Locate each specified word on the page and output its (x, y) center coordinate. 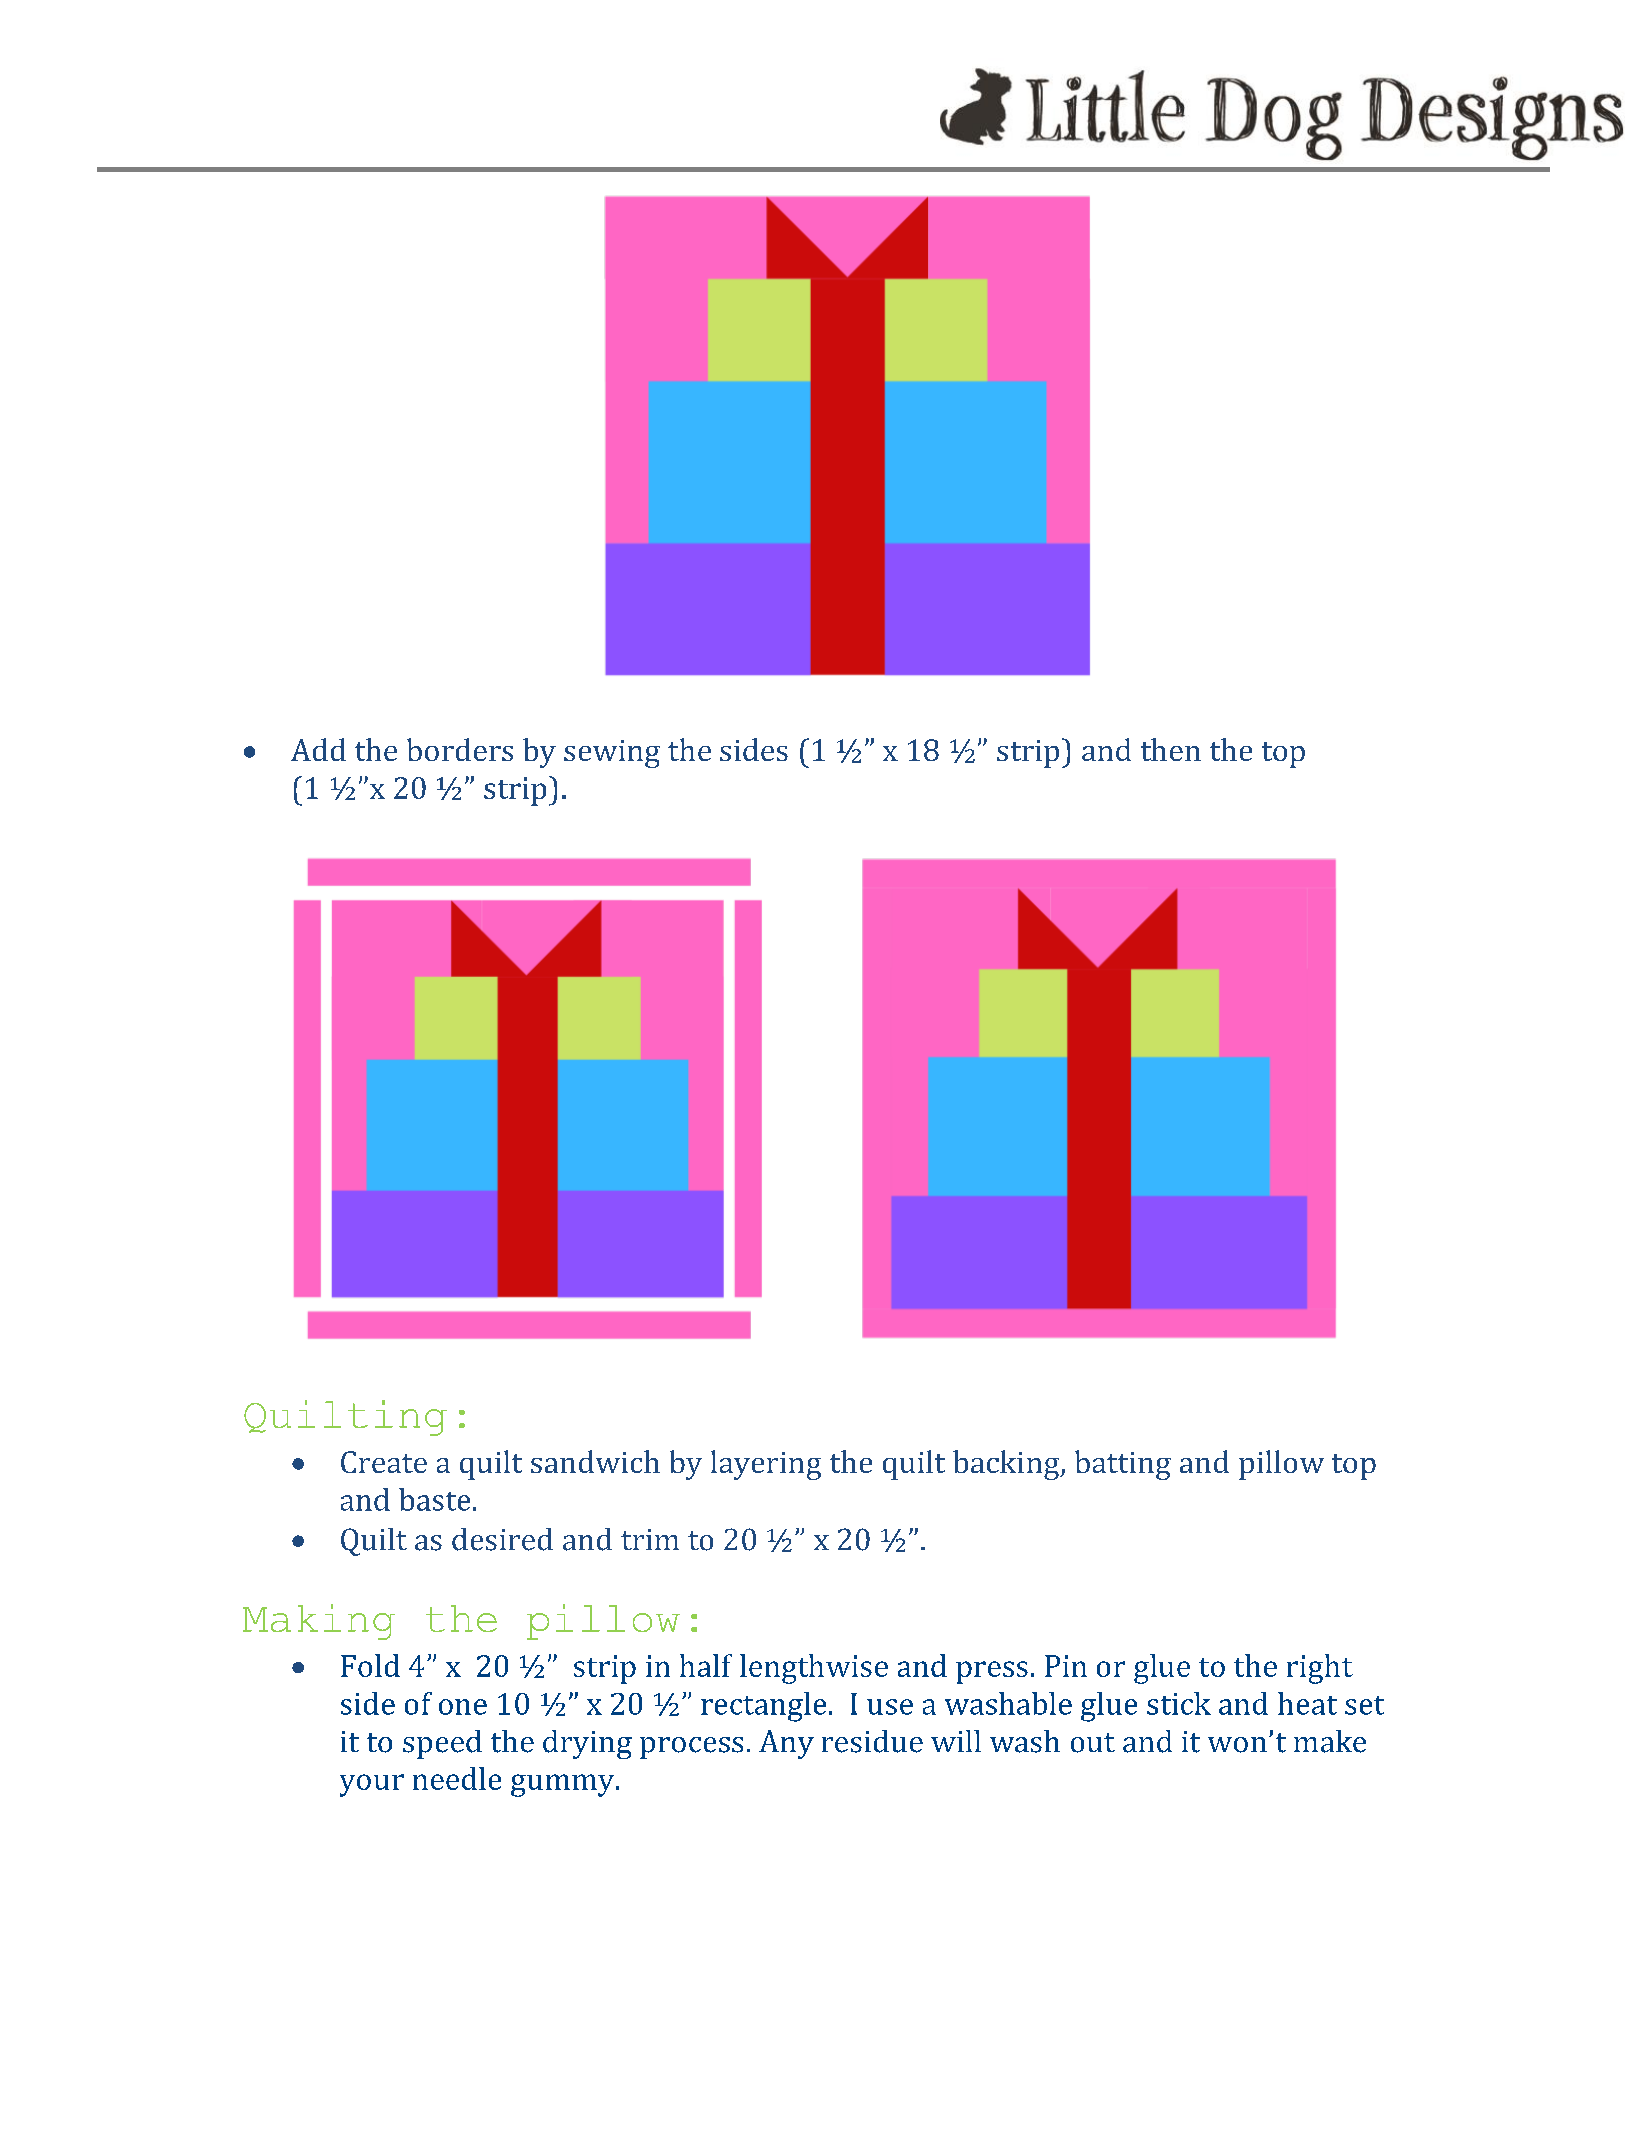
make (1330, 1741)
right (1320, 1669)
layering (766, 1465)
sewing (612, 754)
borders (460, 749)
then (1171, 749)
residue (872, 1741)
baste (434, 1499)
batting (1123, 1465)
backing (1007, 1465)
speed (442, 1744)
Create (384, 1462)
